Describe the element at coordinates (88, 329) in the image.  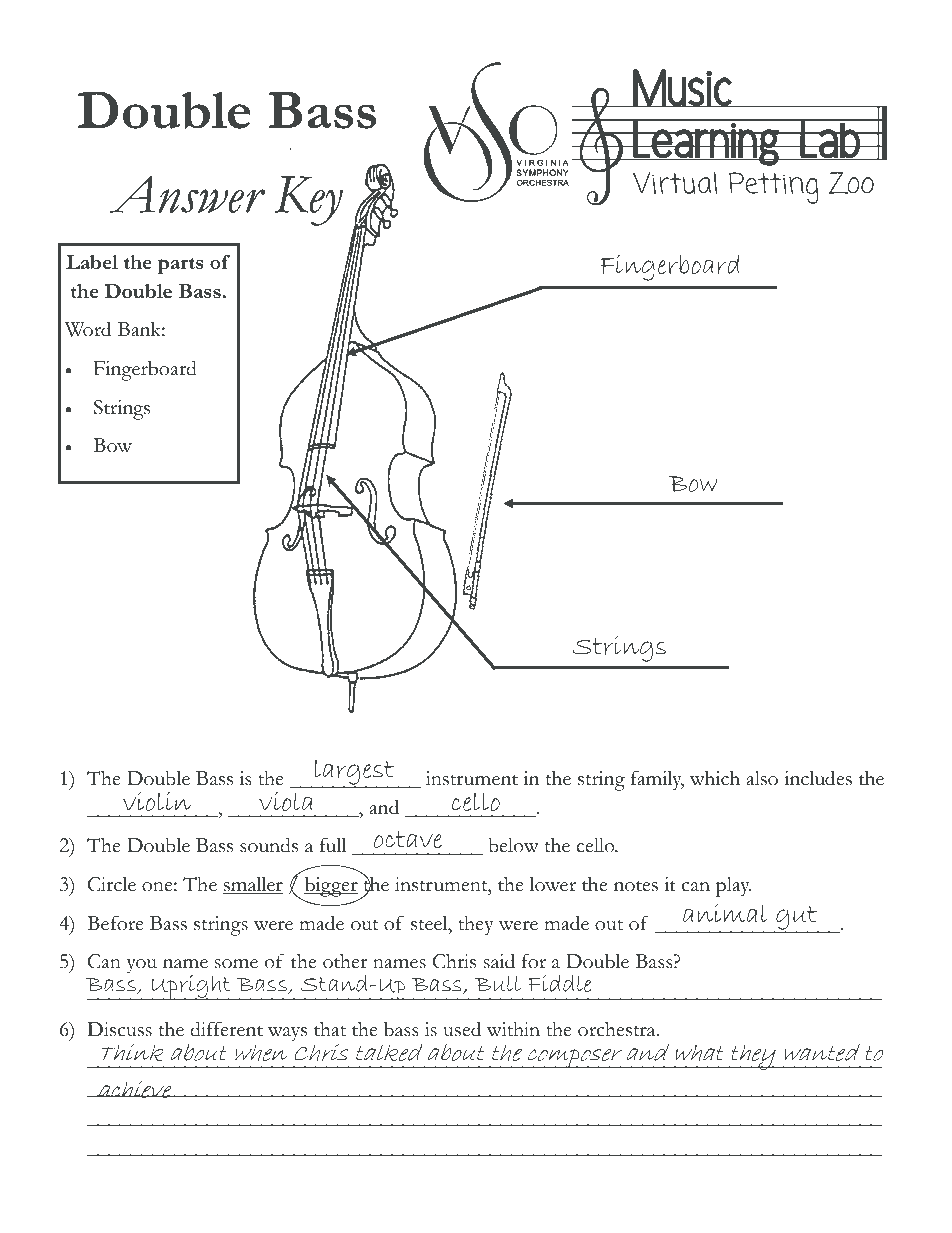
I see `Word` at that location.
